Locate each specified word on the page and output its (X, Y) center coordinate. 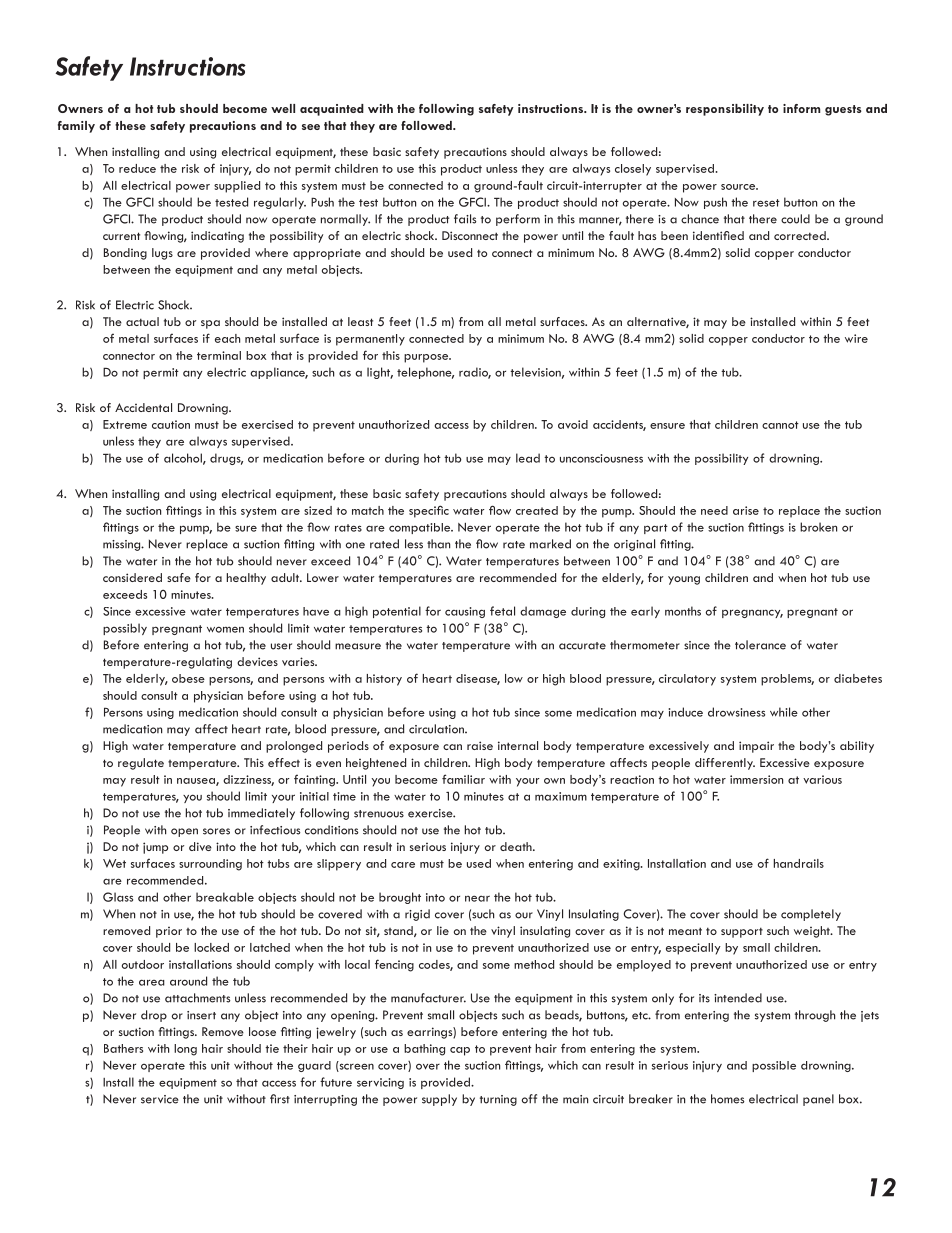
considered (132, 577)
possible (774, 1066)
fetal (502, 611)
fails (465, 219)
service (160, 1099)
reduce (137, 168)
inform (801, 108)
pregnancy (752, 613)
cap (460, 1051)
